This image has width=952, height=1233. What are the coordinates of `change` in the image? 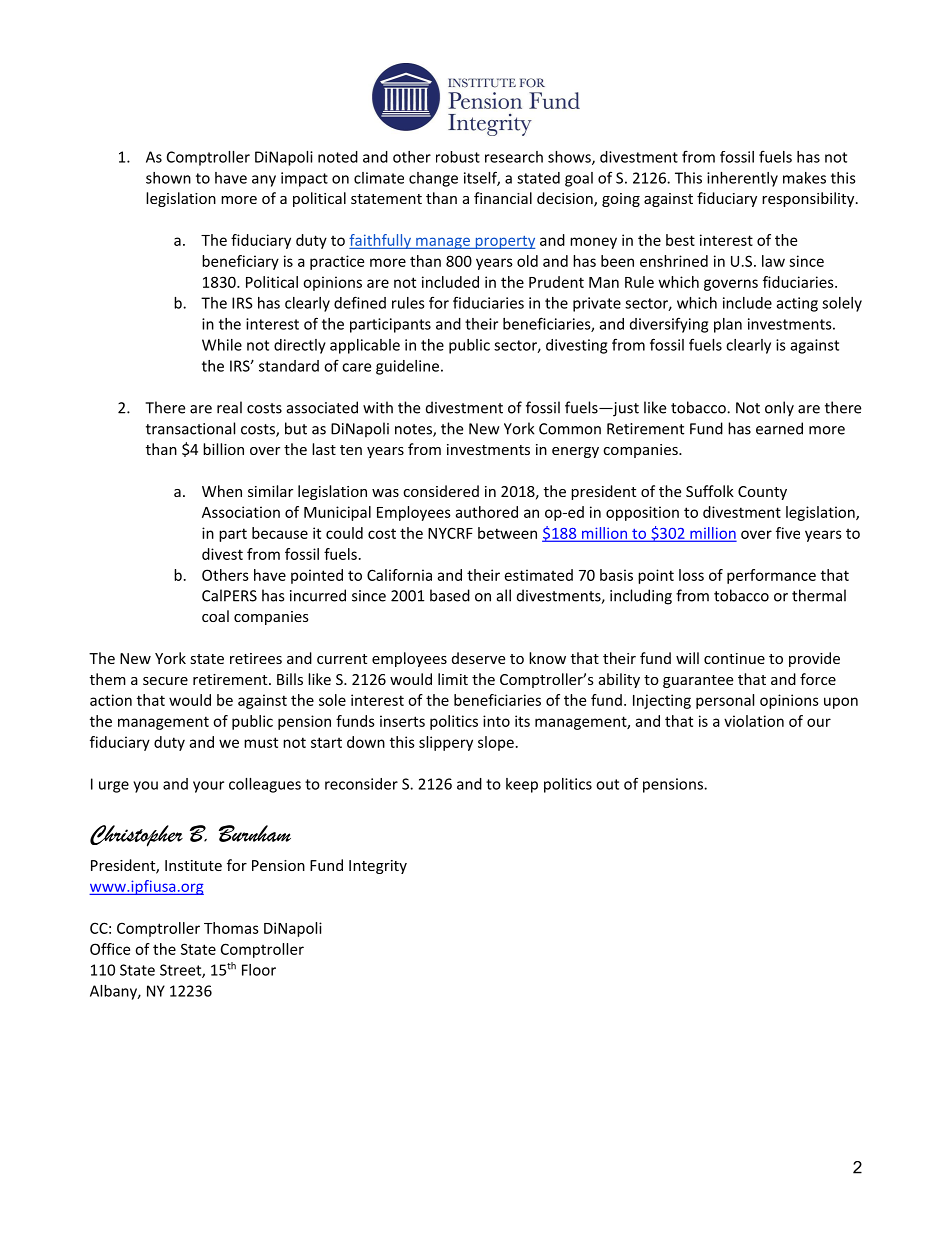 It's located at (433, 179).
